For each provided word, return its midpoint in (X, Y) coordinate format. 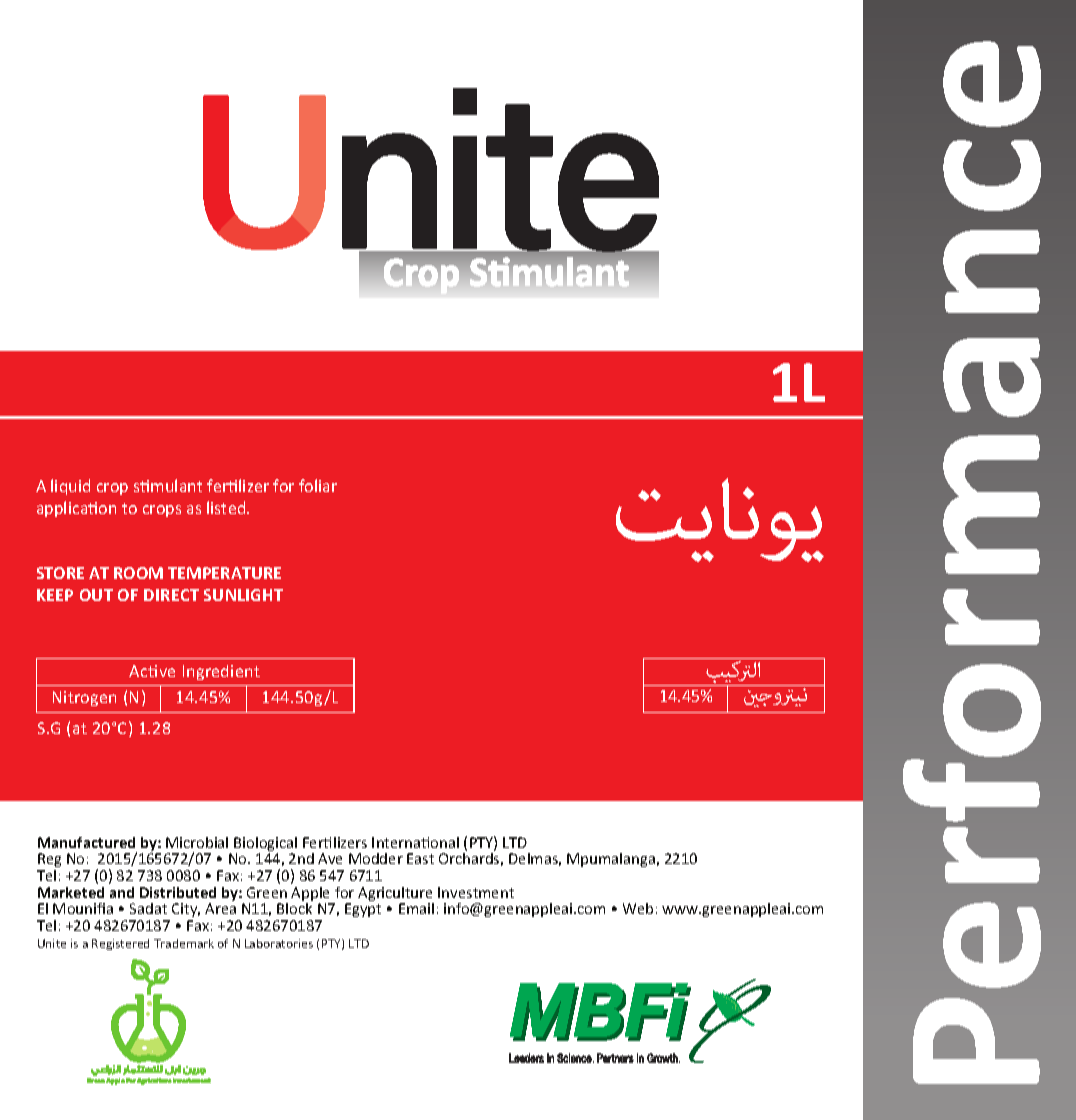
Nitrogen (84, 698)
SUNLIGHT (243, 595)
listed (227, 507)
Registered (120, 944)
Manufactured (86, 842)
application (76, 509)
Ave (330, 858)
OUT (96, 595)
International (415, 842)
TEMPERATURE (224, 573)
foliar (318, 485)
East (420, 858)
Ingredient (221, 672)
